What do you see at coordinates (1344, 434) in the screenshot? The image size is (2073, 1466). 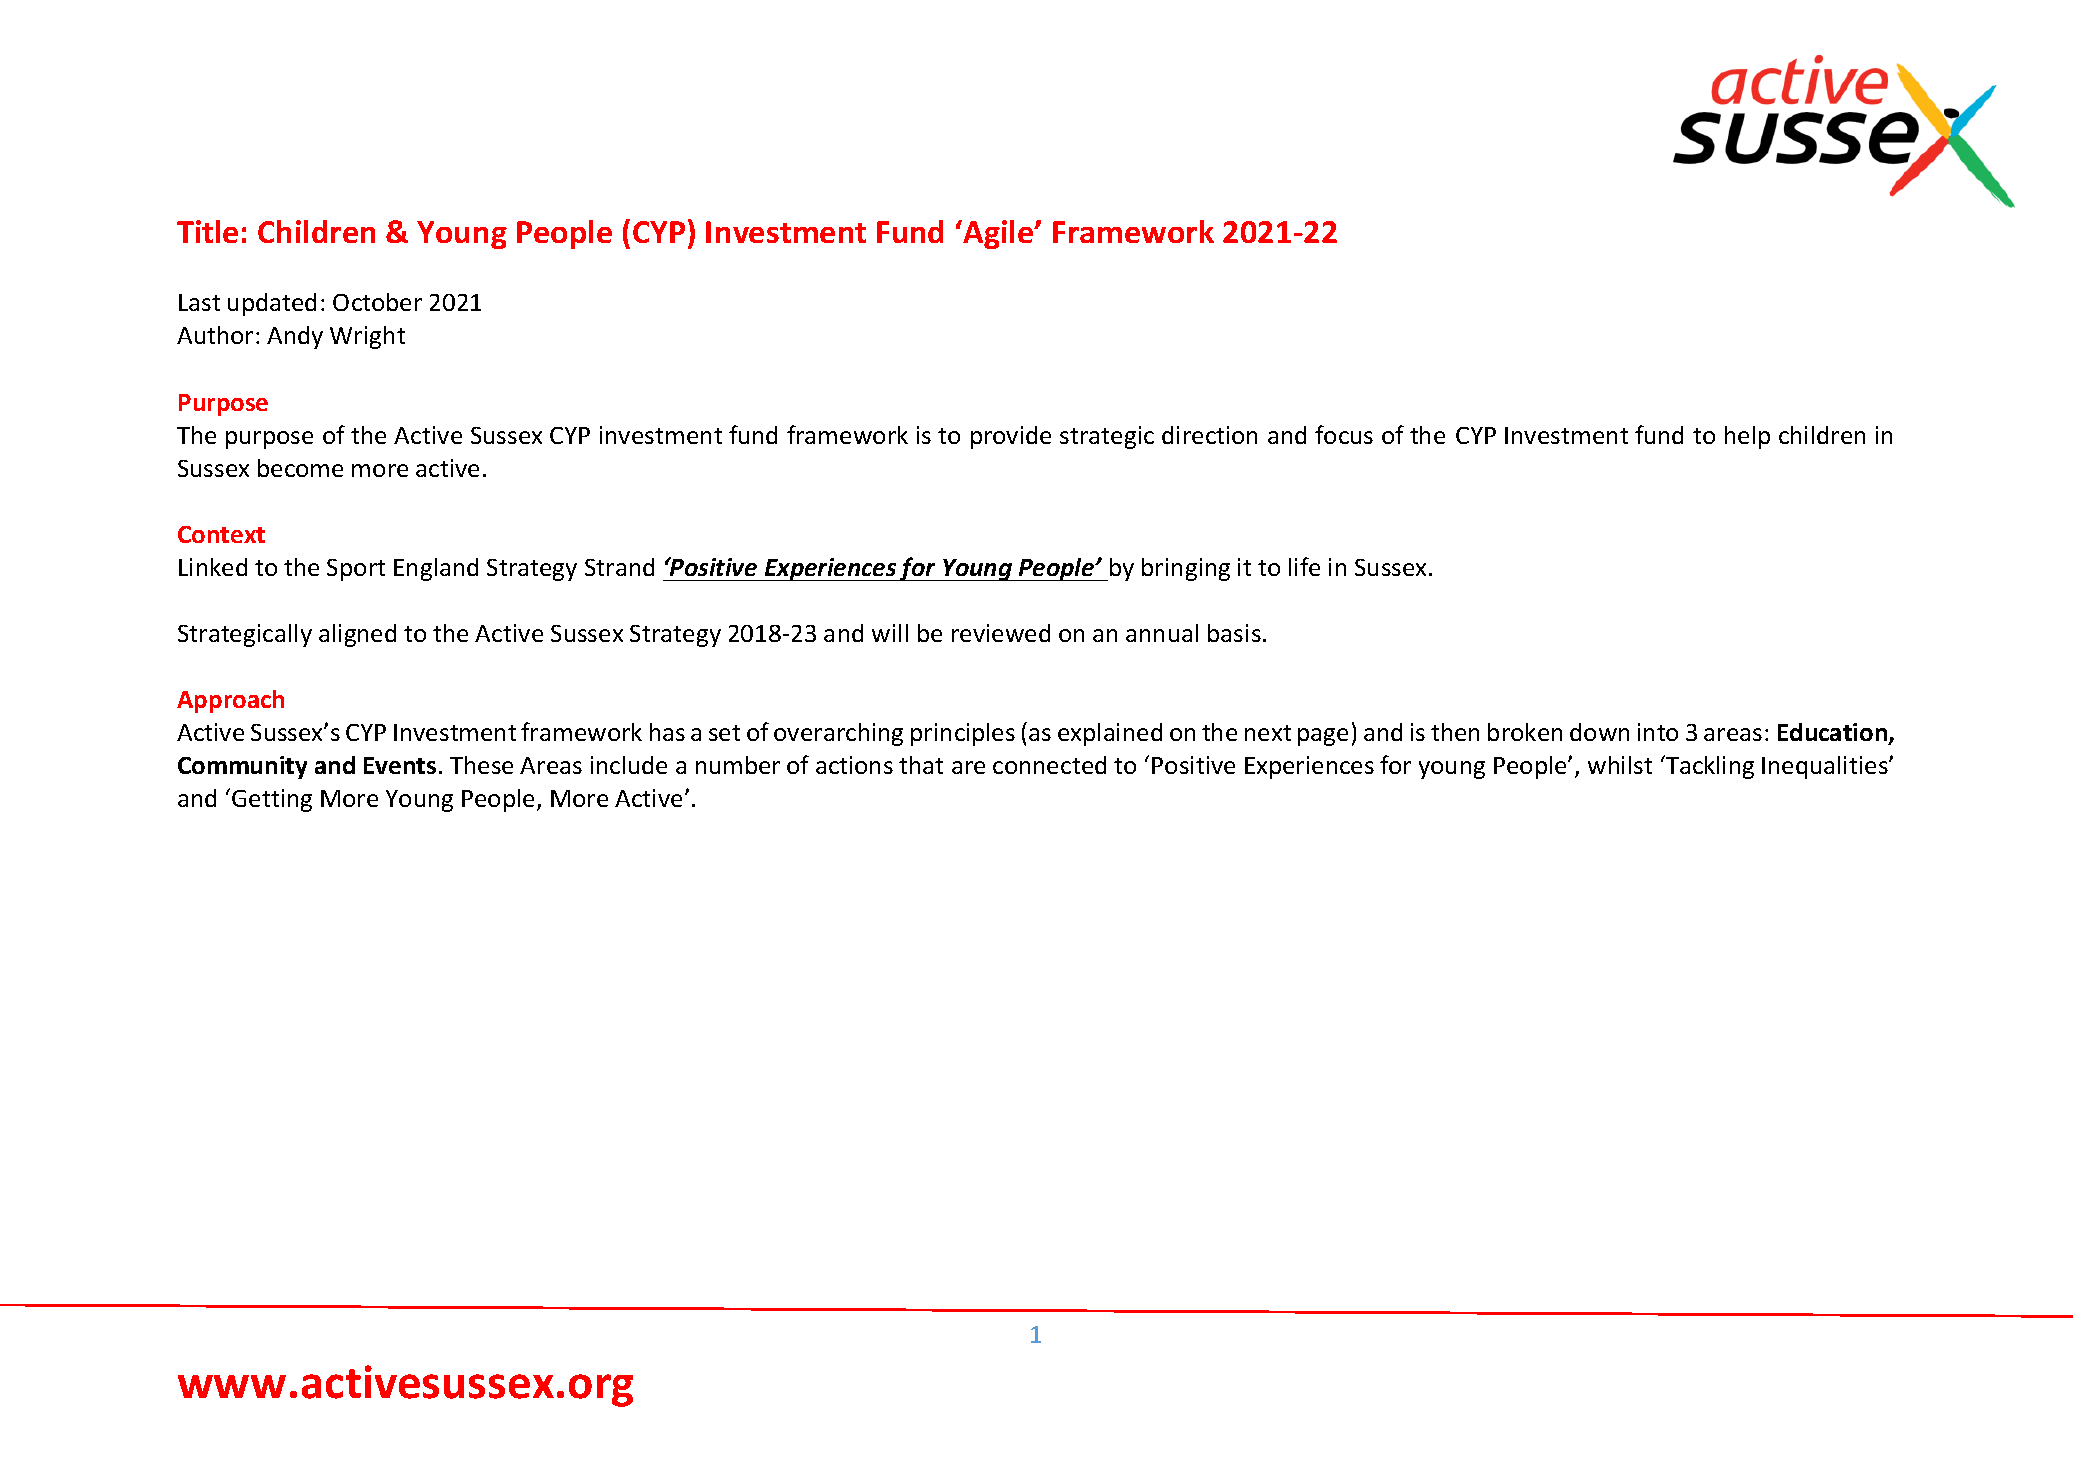 I see `focus` at bounding box center [1344, 434].
